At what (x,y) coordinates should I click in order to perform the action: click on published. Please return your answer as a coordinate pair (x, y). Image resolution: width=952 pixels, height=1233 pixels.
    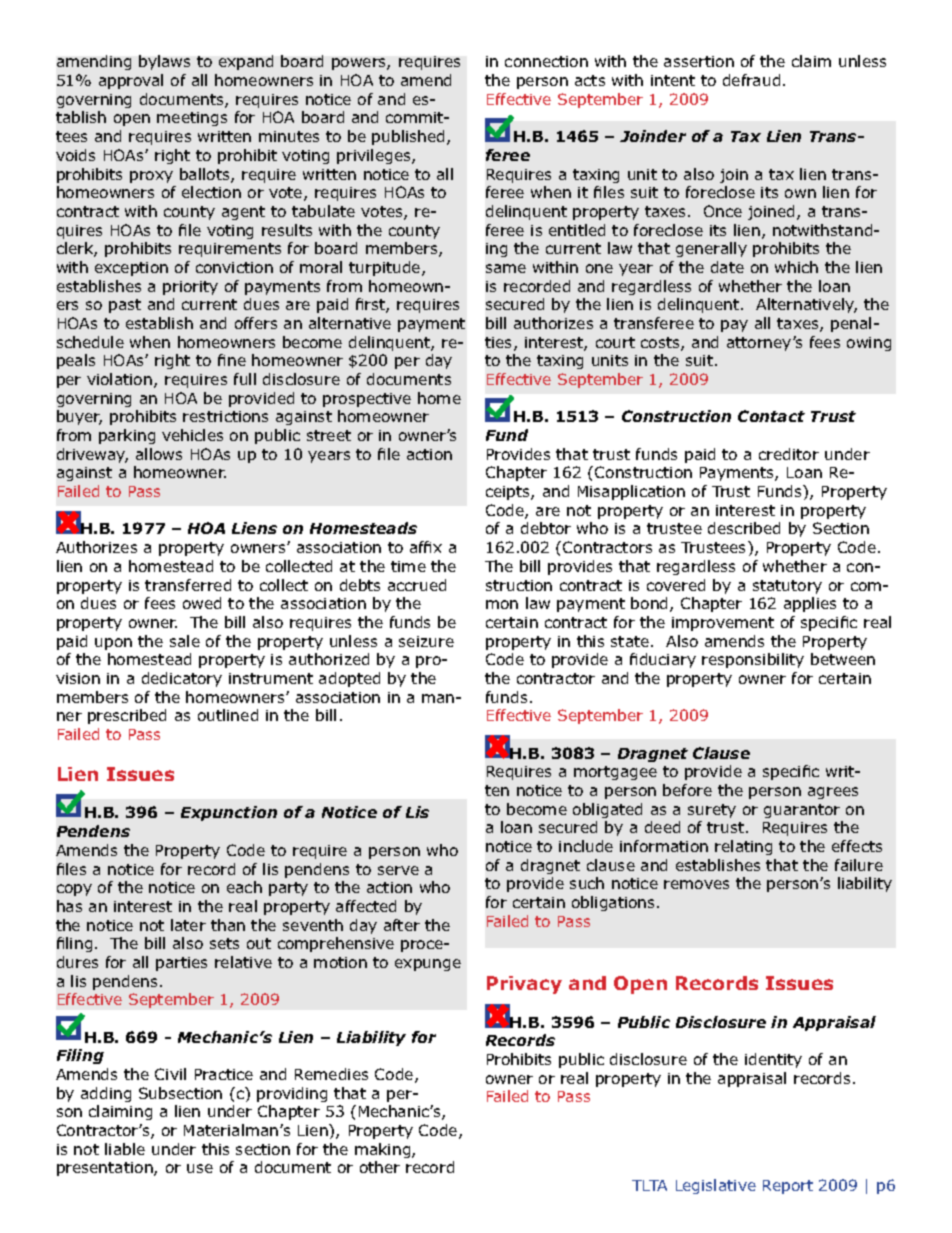
    Looking at the image, I should click on (410, 137).
